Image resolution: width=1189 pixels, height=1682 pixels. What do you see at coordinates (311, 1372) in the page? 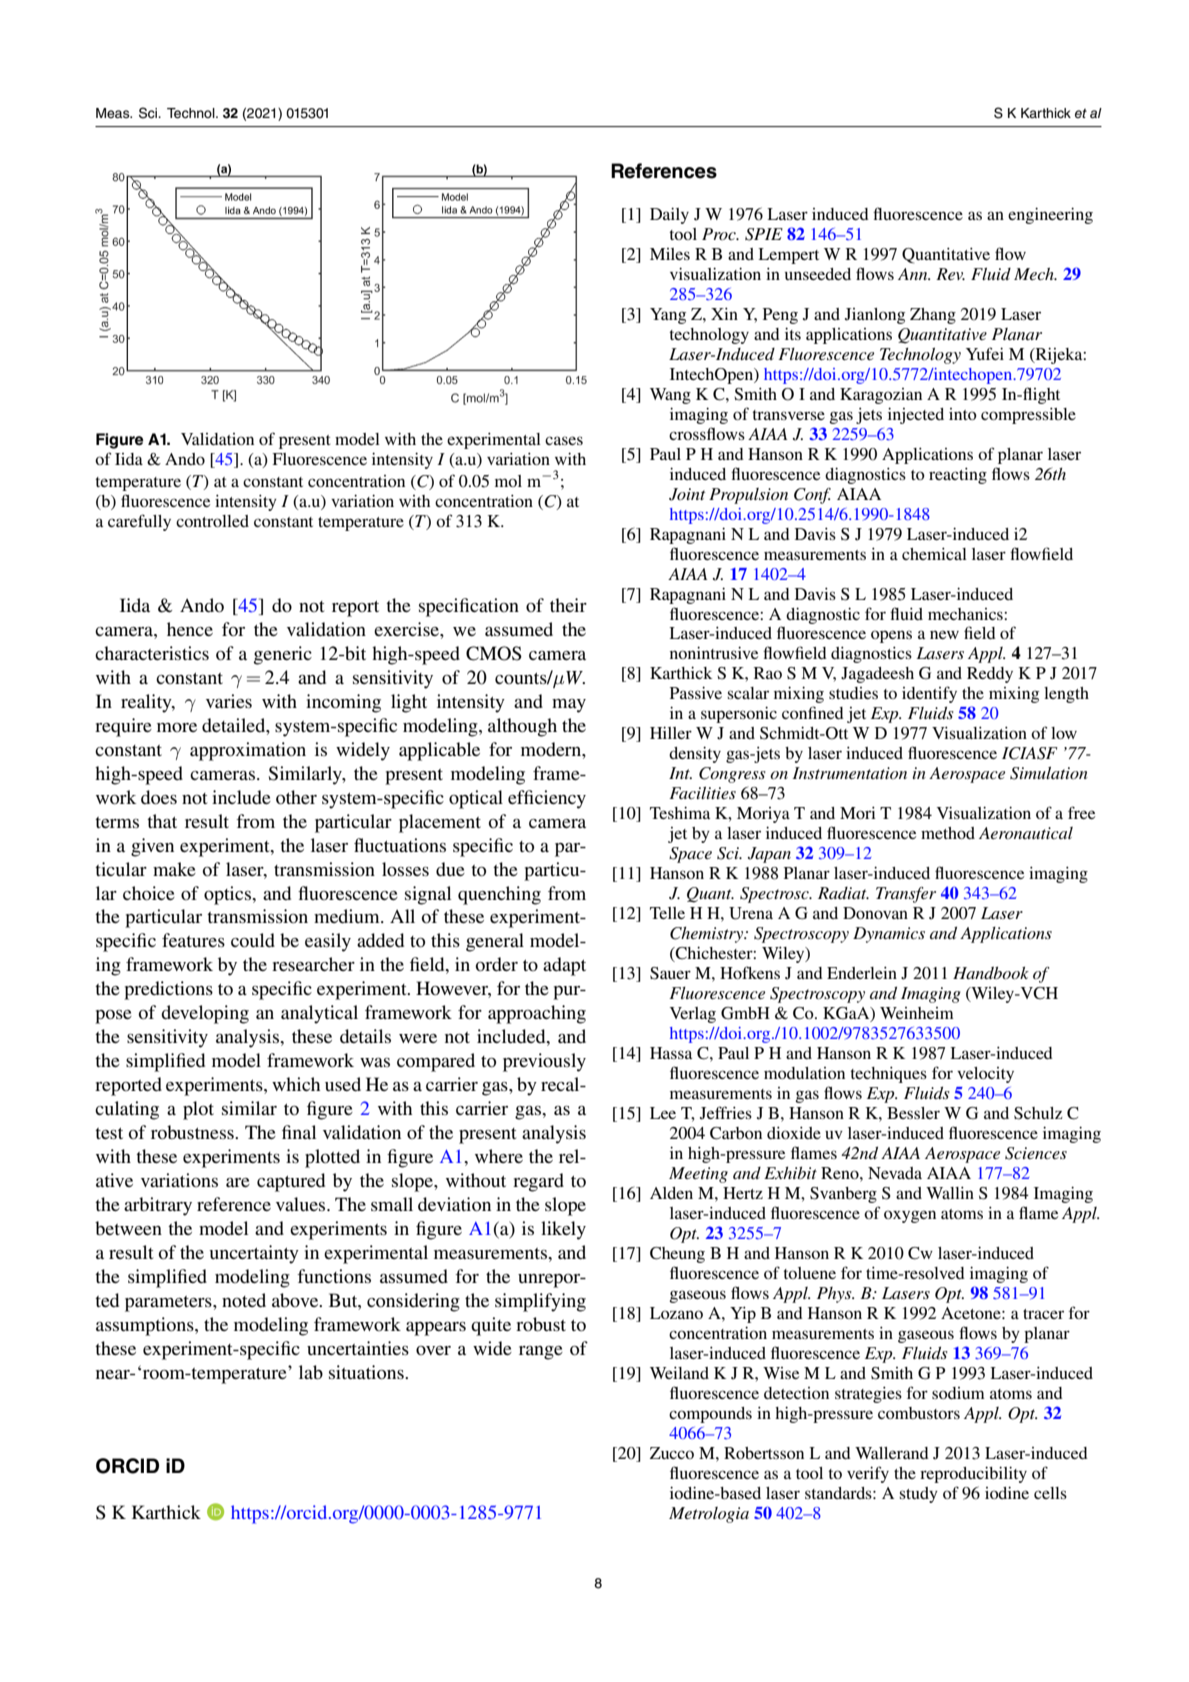
I see `lab` at bounding box center [311, 1372].
